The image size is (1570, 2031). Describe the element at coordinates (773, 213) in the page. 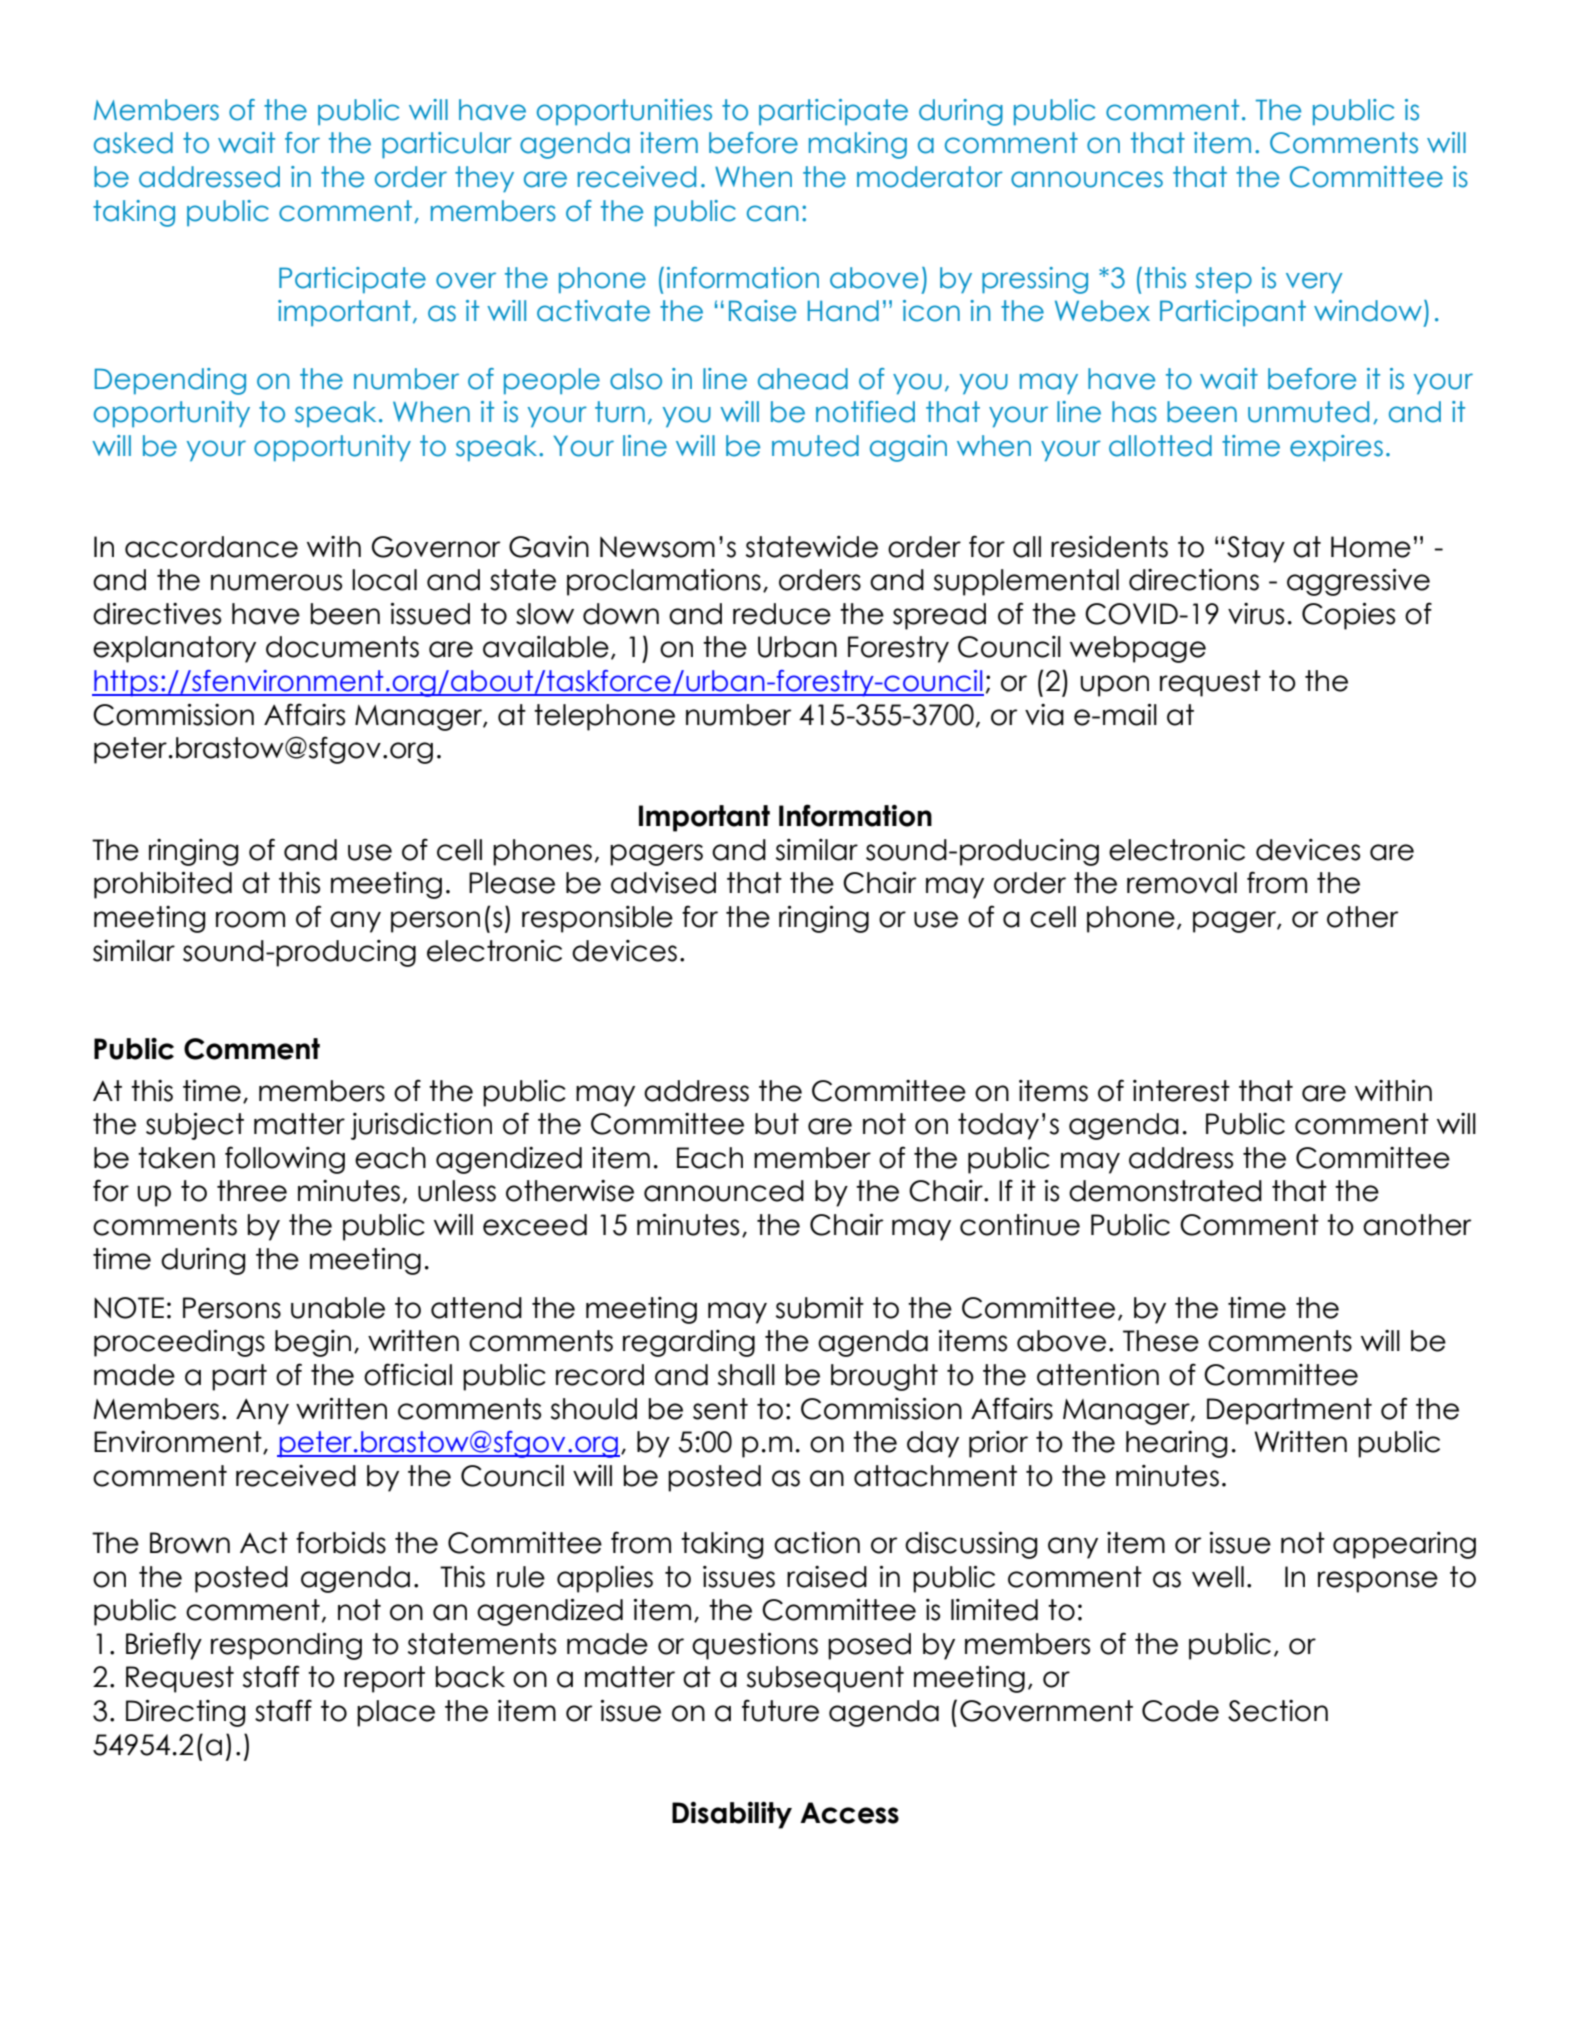

I see `can` at that location.
